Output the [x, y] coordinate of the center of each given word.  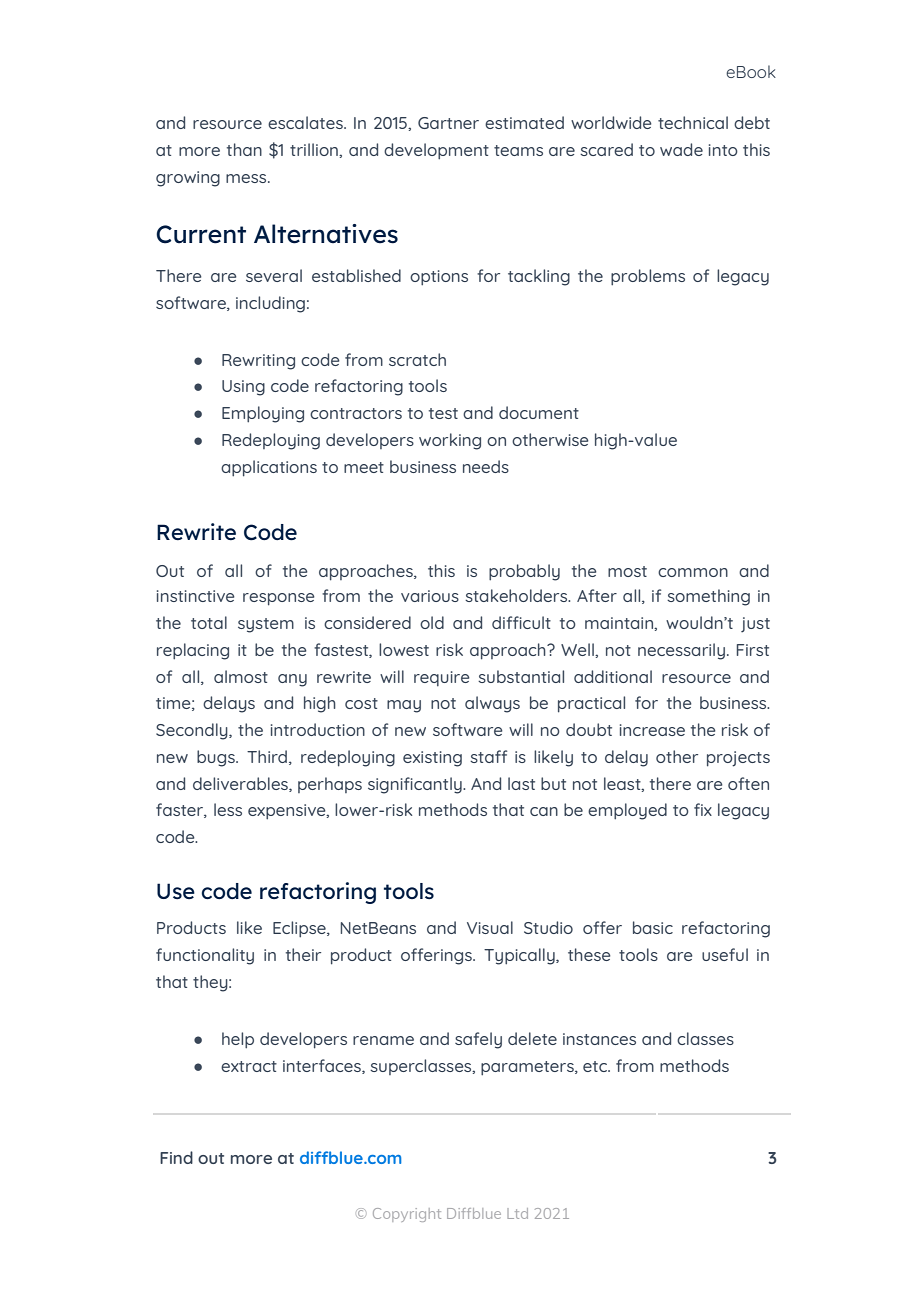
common [693, 572]
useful [725, 954]
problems [648, 277]
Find [176, 1157]
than [244, 149]
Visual [490, 927]
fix [703, 809]
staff [488, 756]
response [279, 599]
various [430, 596]
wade [681, 149]
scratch [417, 359]
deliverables [241, 784]
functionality [205, 956]
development [436, 151]
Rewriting [258, 362]
